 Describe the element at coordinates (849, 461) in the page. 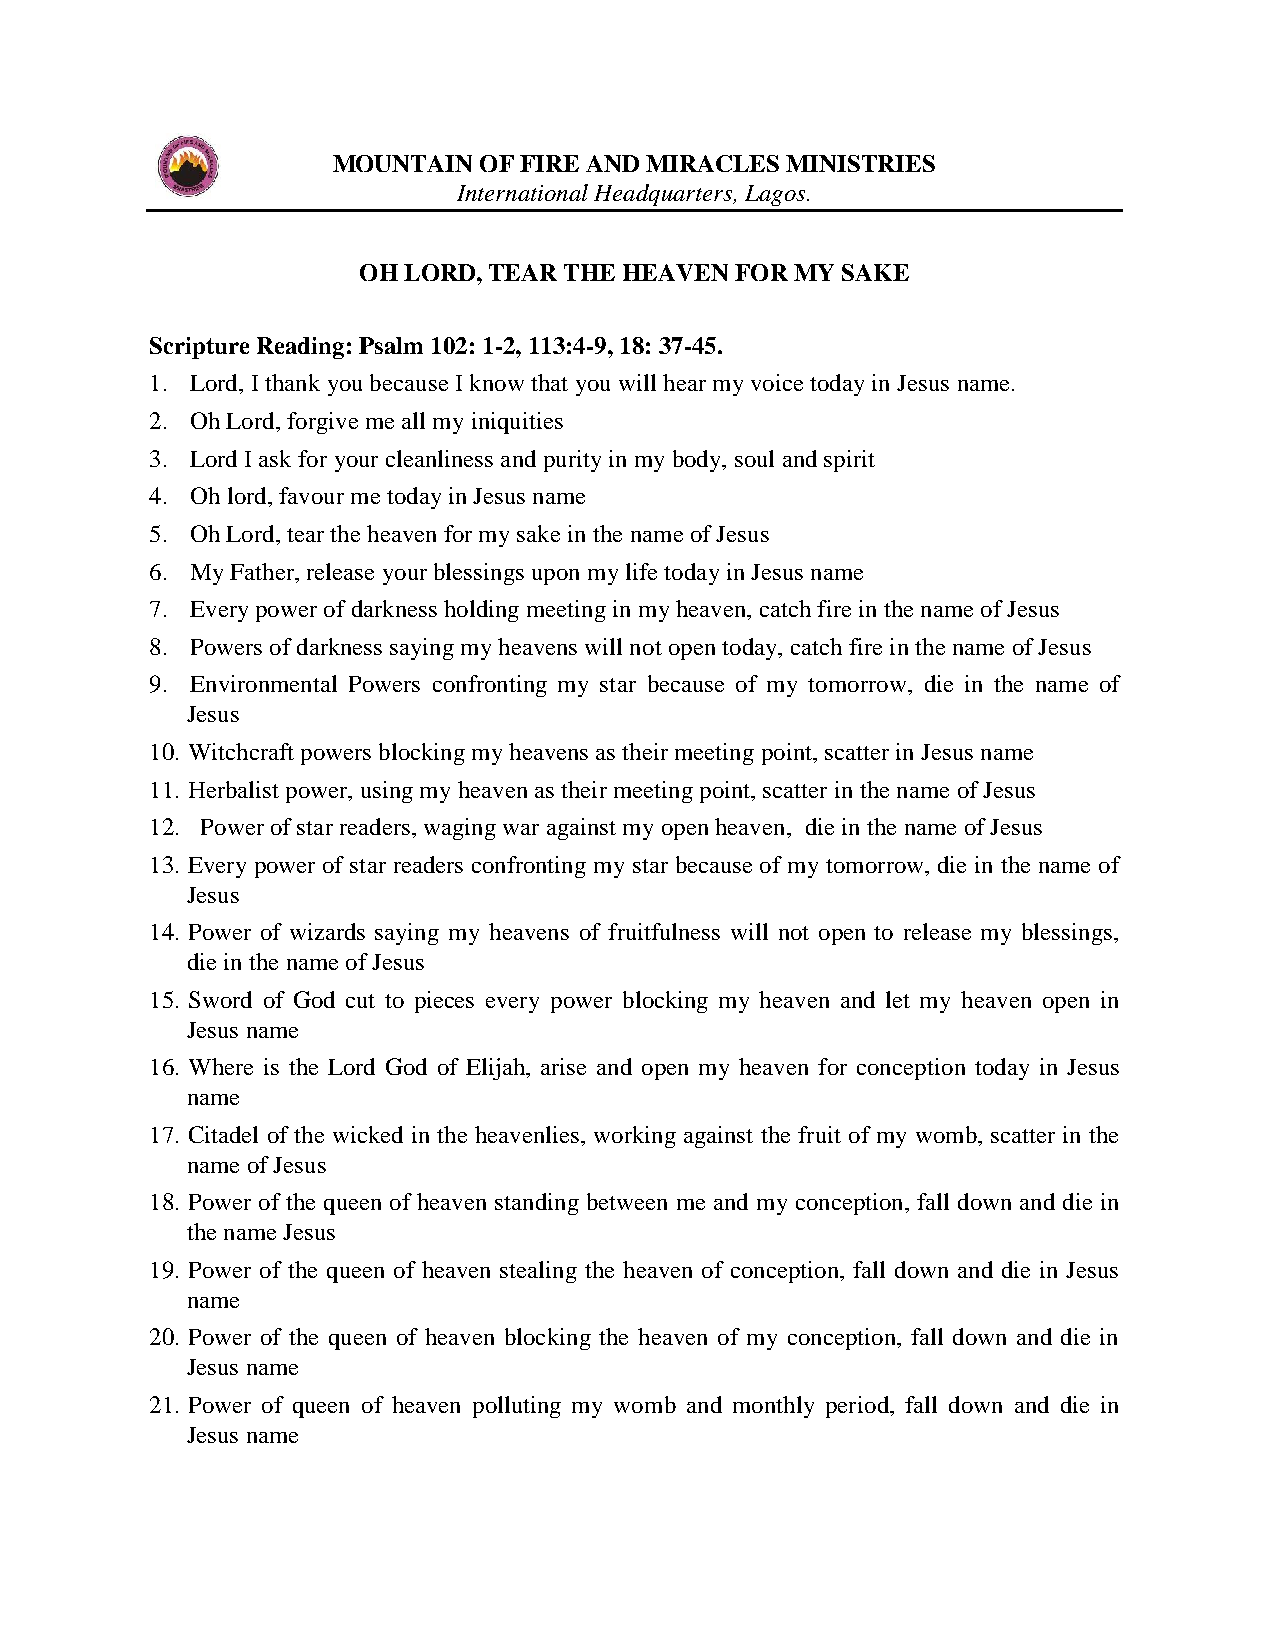

I see `spirit` at that location.
